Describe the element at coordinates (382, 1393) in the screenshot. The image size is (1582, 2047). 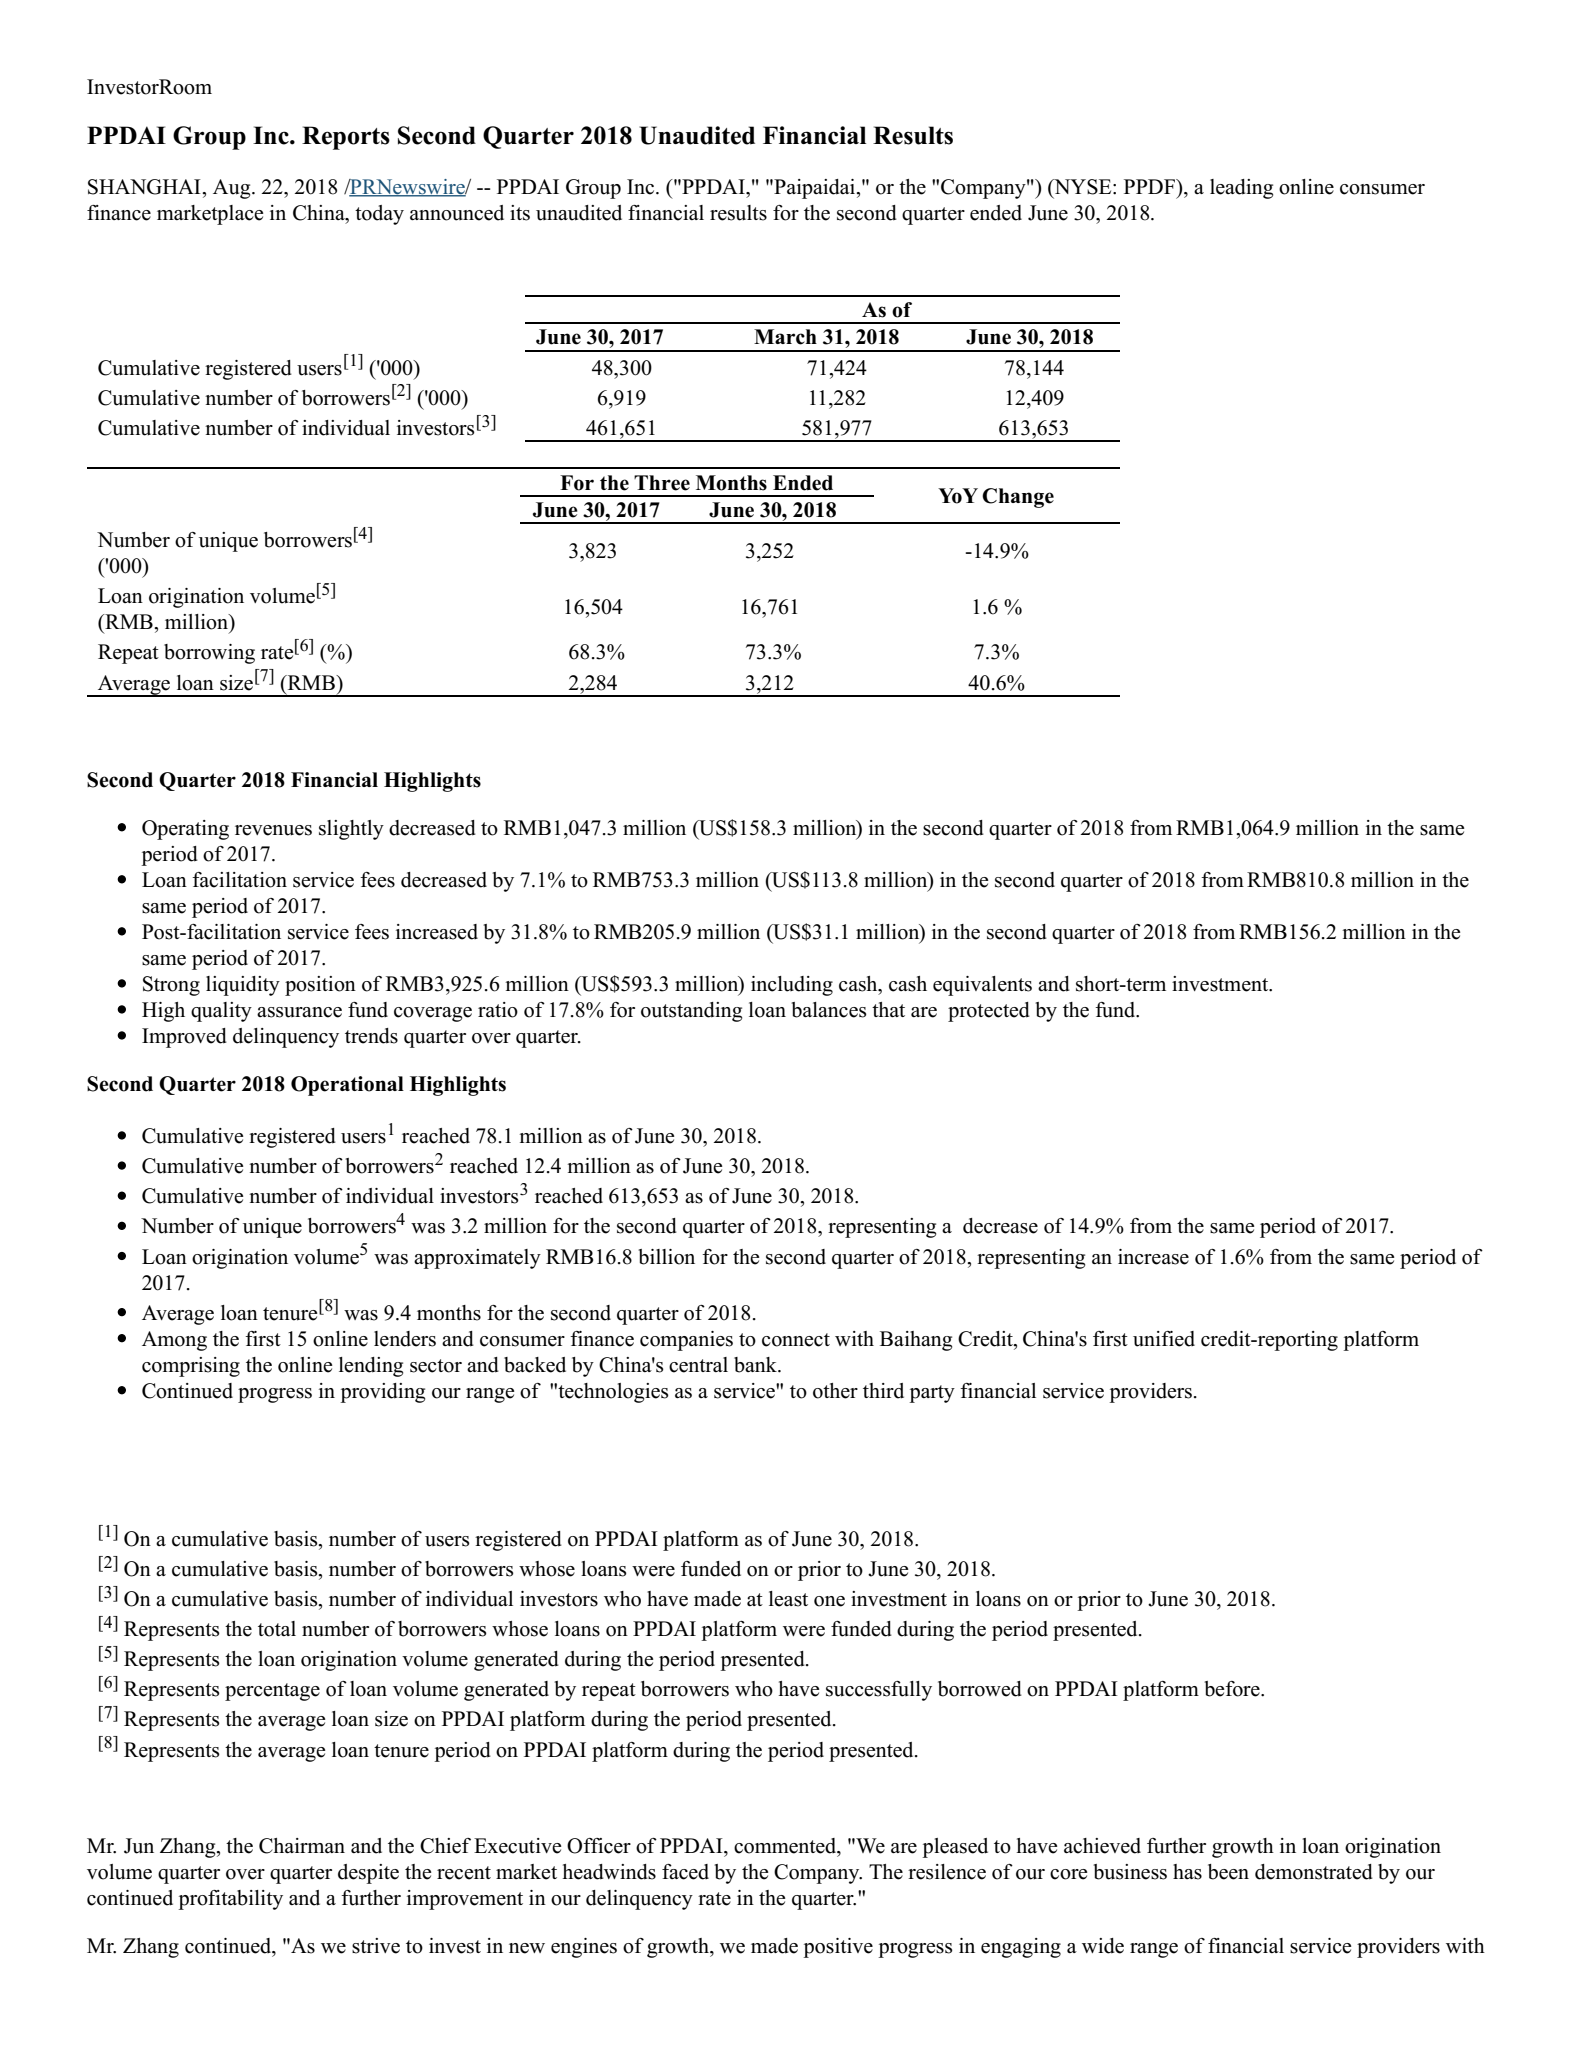
I see `providing` at that location.
